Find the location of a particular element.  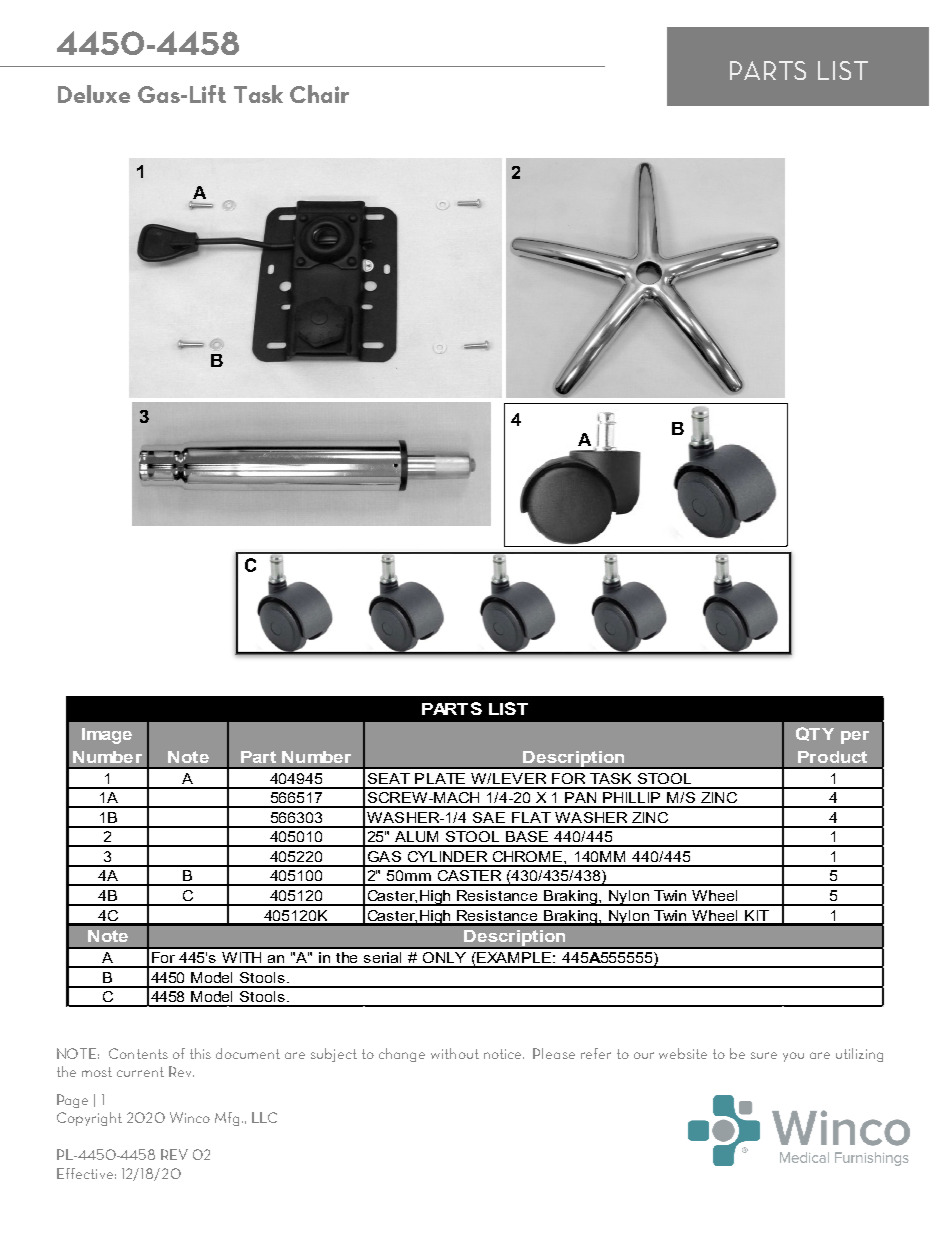

sure is located at coordinates (764, 1055).
